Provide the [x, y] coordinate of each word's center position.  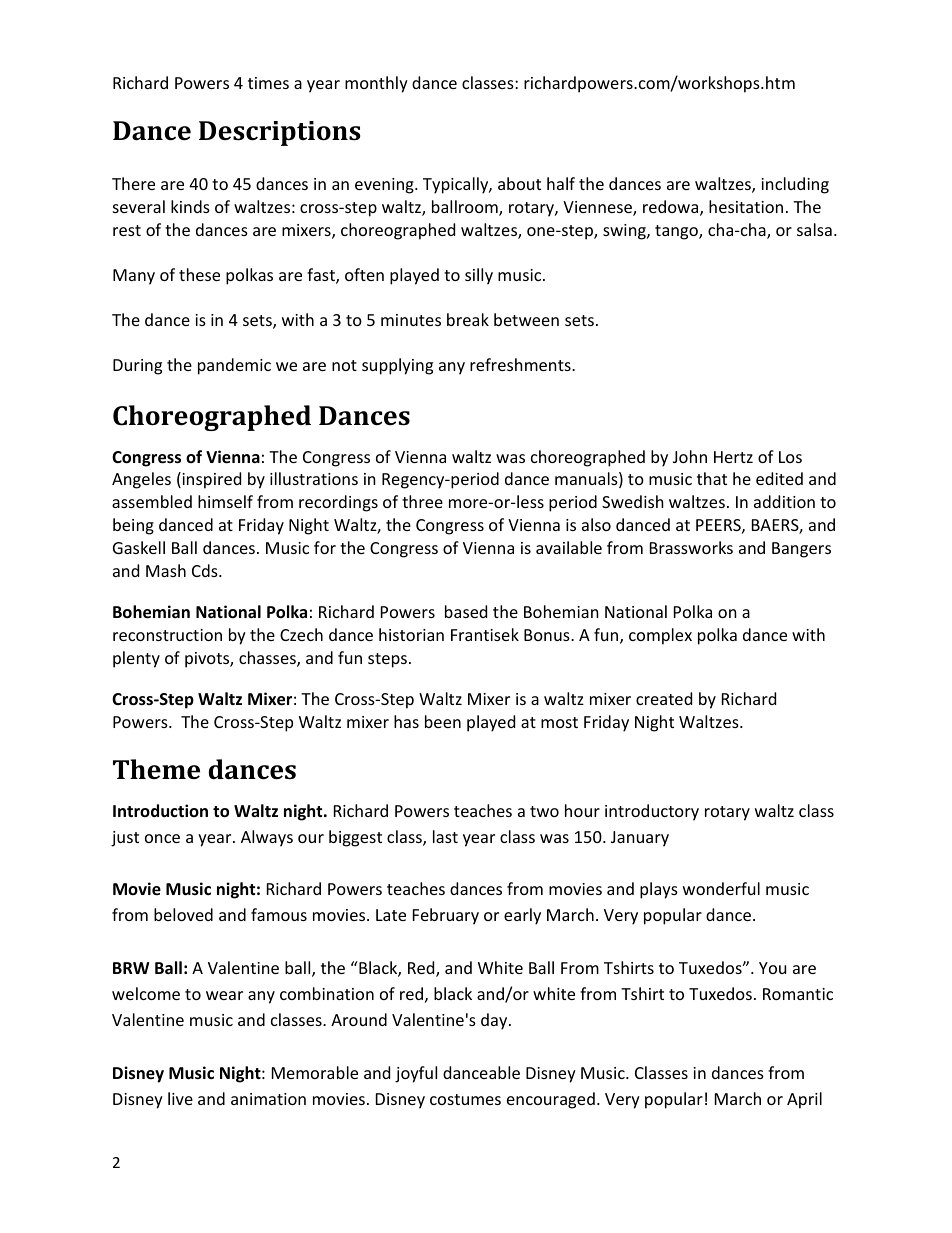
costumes [465, 1099]
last [445, 836]
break [468, 319]
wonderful [721, 888]
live [180, 1098]
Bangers [801, 550]
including [795, 185]
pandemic [234, 366]
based [466, 611]
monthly [376, 84]
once [162, 838]
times [268, 83]
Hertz [733, 457]
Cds [206, 570]
